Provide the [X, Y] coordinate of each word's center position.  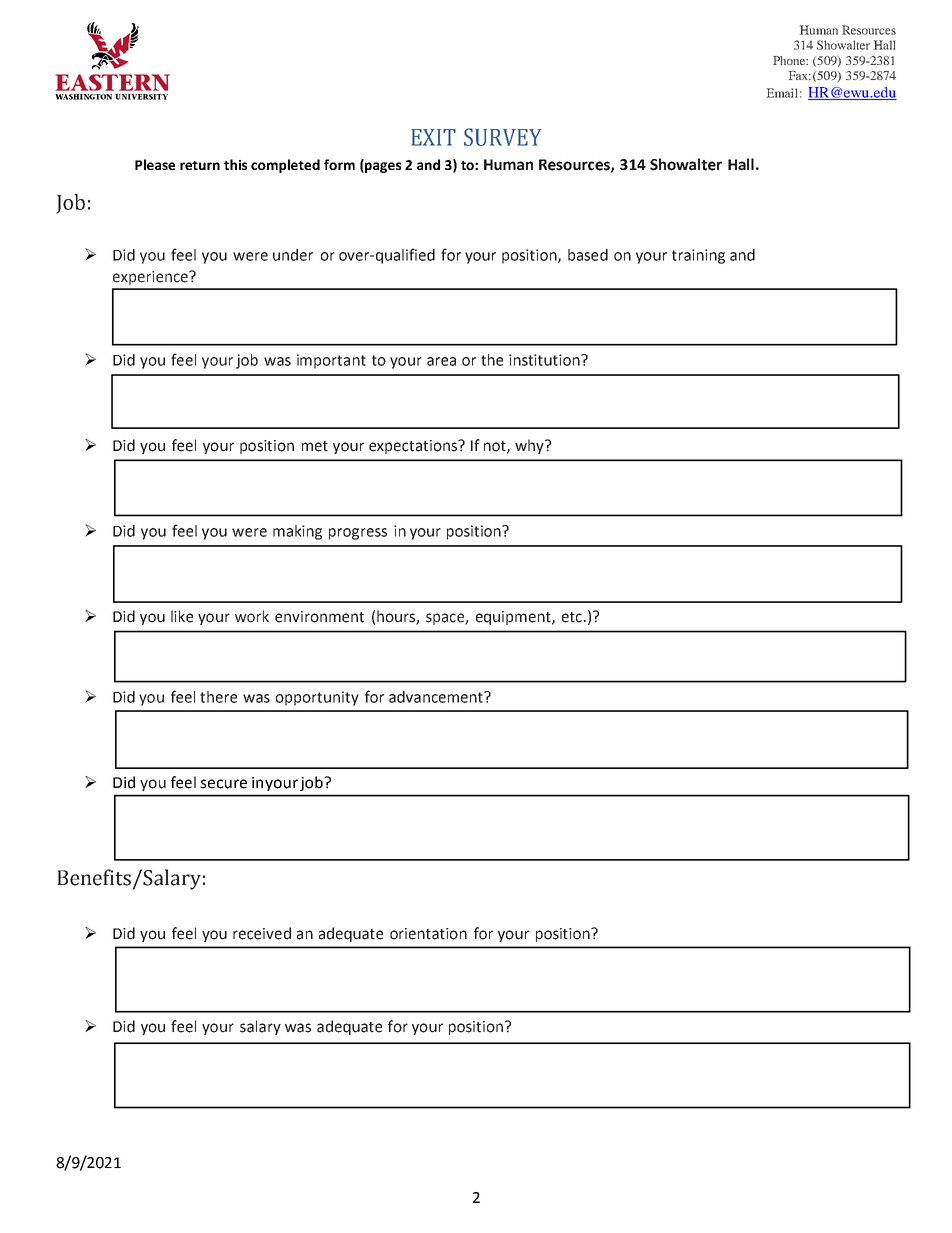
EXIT [434, 137]
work [252, 616]
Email [782, 93]
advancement [437, 697]
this [235, 164]
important [331, 361]
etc [573, 617]
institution [545, 360]
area [441, 361]
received [262, 933]
